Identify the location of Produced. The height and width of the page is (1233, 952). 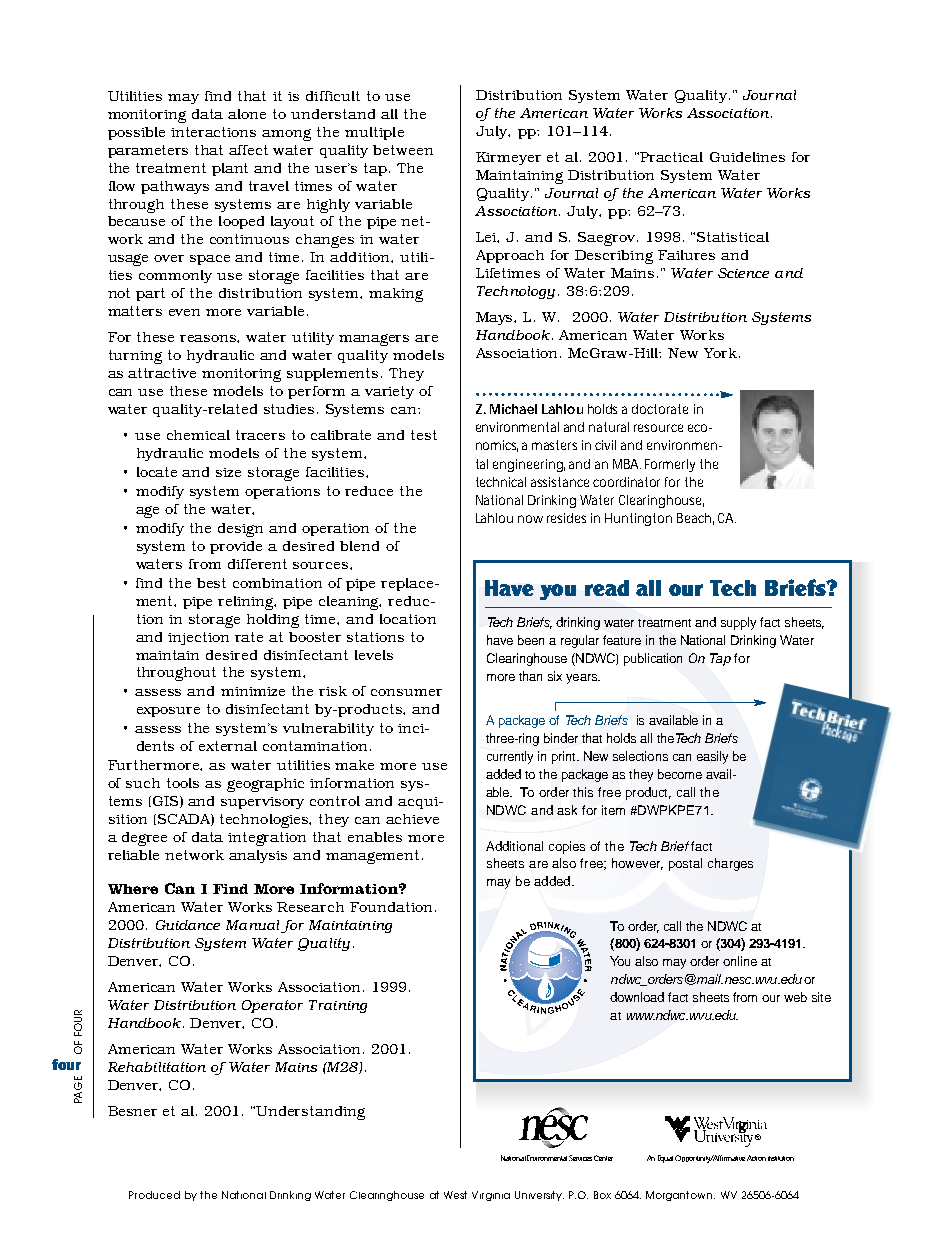
(154, 1195).
